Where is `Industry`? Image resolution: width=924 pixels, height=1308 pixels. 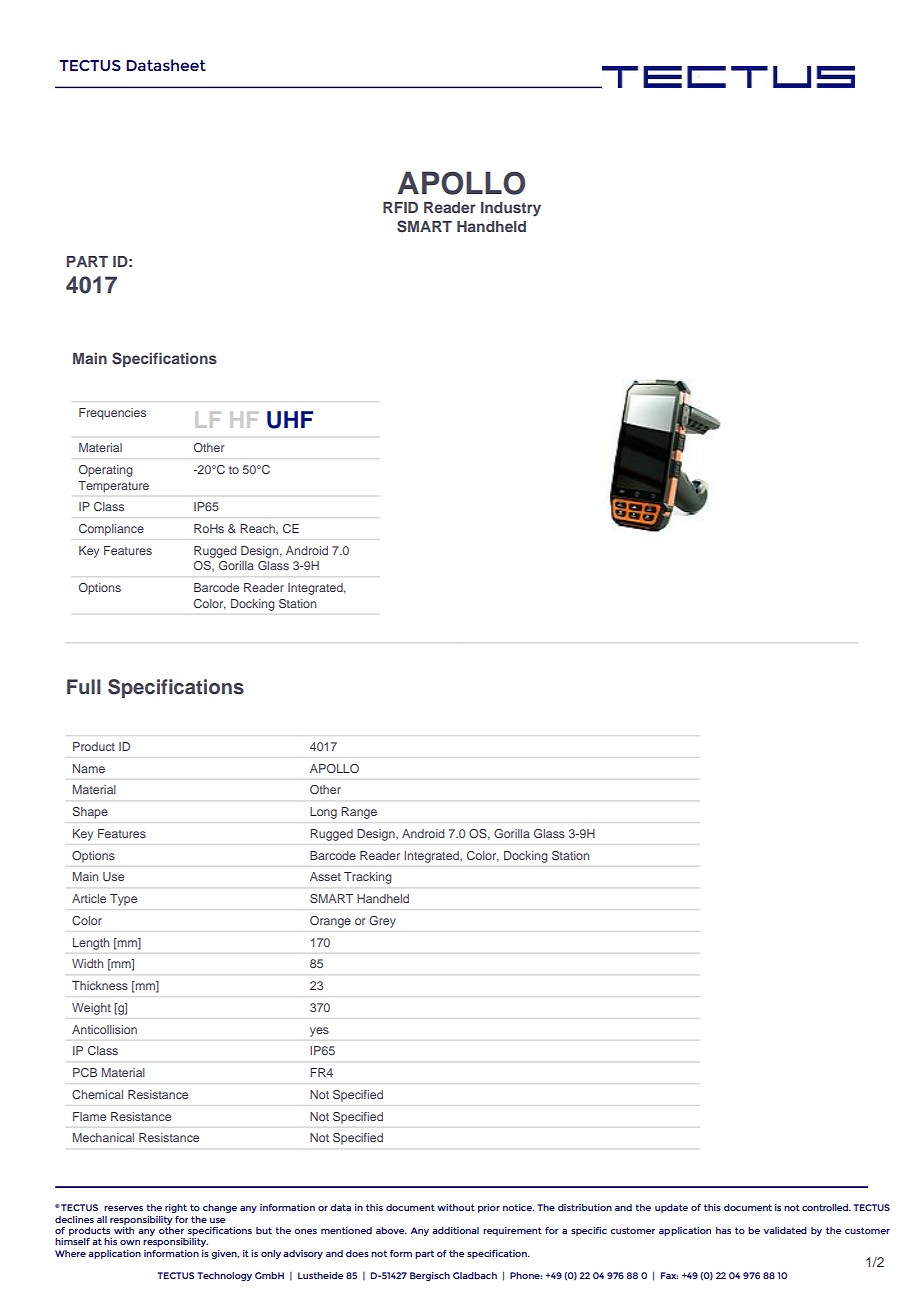 Industry is located at coordinates (511, 209).
